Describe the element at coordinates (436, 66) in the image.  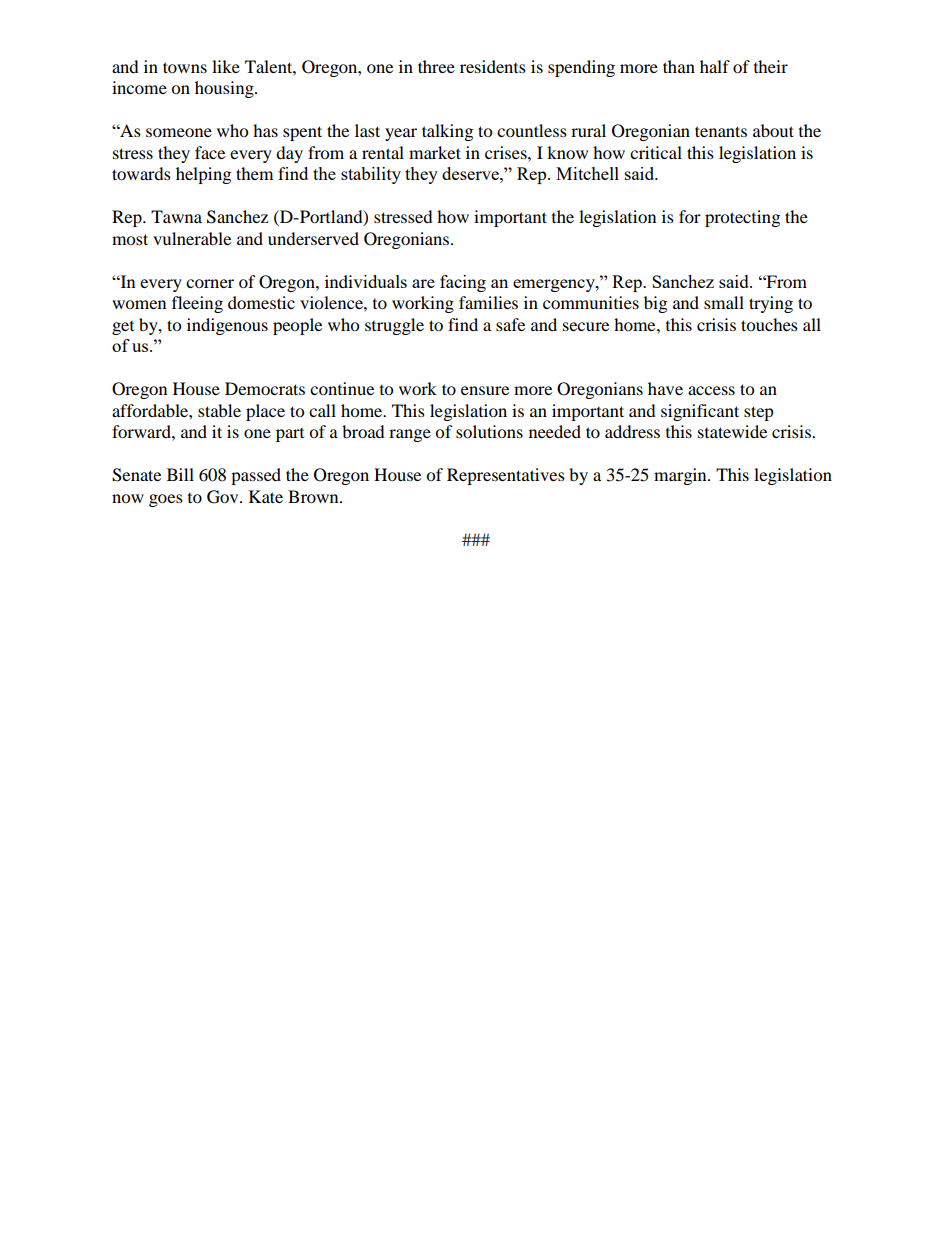
I see `three` at that location.
